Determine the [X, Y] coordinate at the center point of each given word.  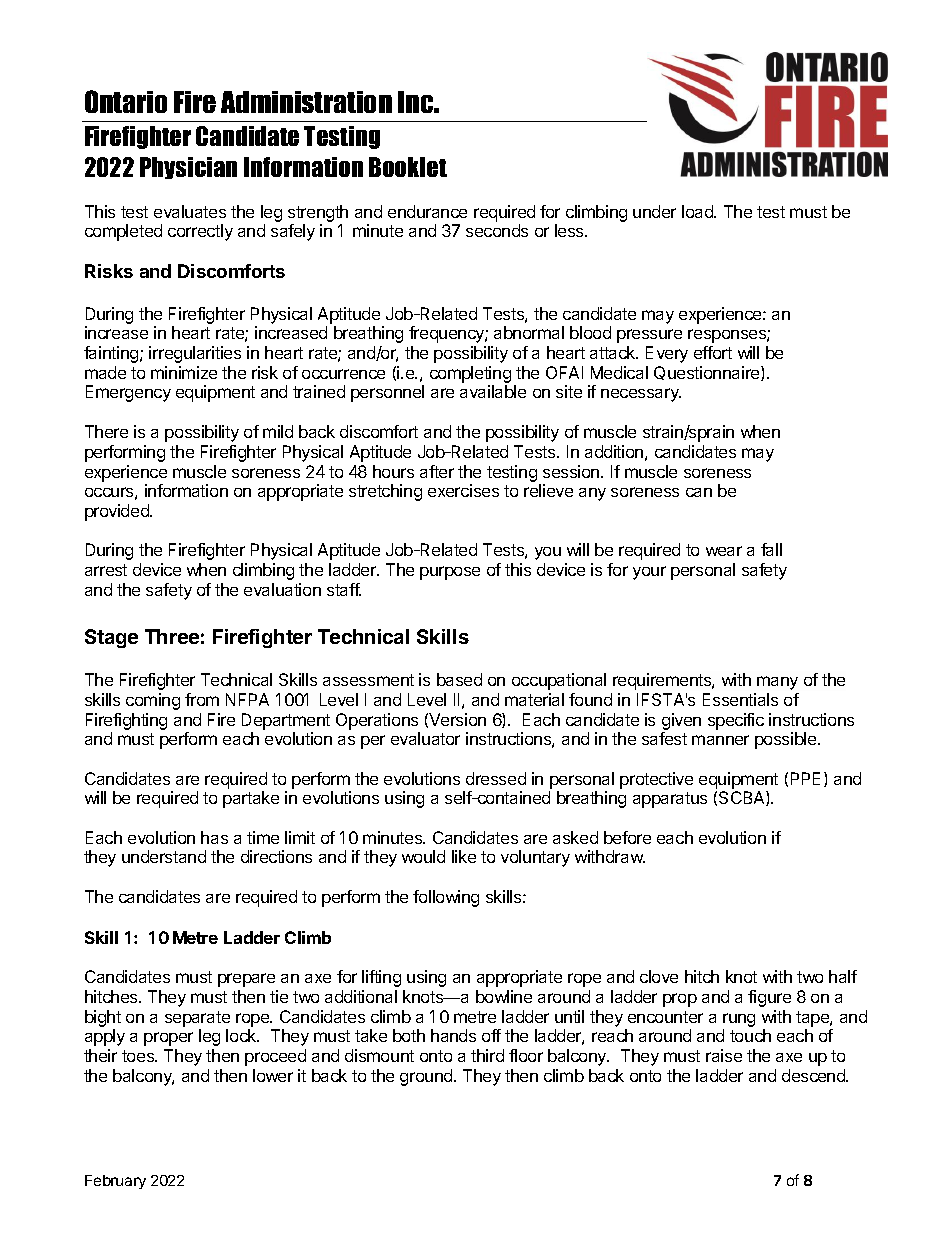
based [459, 679]
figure [769, 998]
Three [172, 636]
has [214, 837]
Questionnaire [708, 373]
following [446, 898]
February [115, 1182]
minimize [184, 372]
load [698, 211]
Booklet [408, 167]
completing [470, 376]
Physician [188, 168]
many [777, 683]
